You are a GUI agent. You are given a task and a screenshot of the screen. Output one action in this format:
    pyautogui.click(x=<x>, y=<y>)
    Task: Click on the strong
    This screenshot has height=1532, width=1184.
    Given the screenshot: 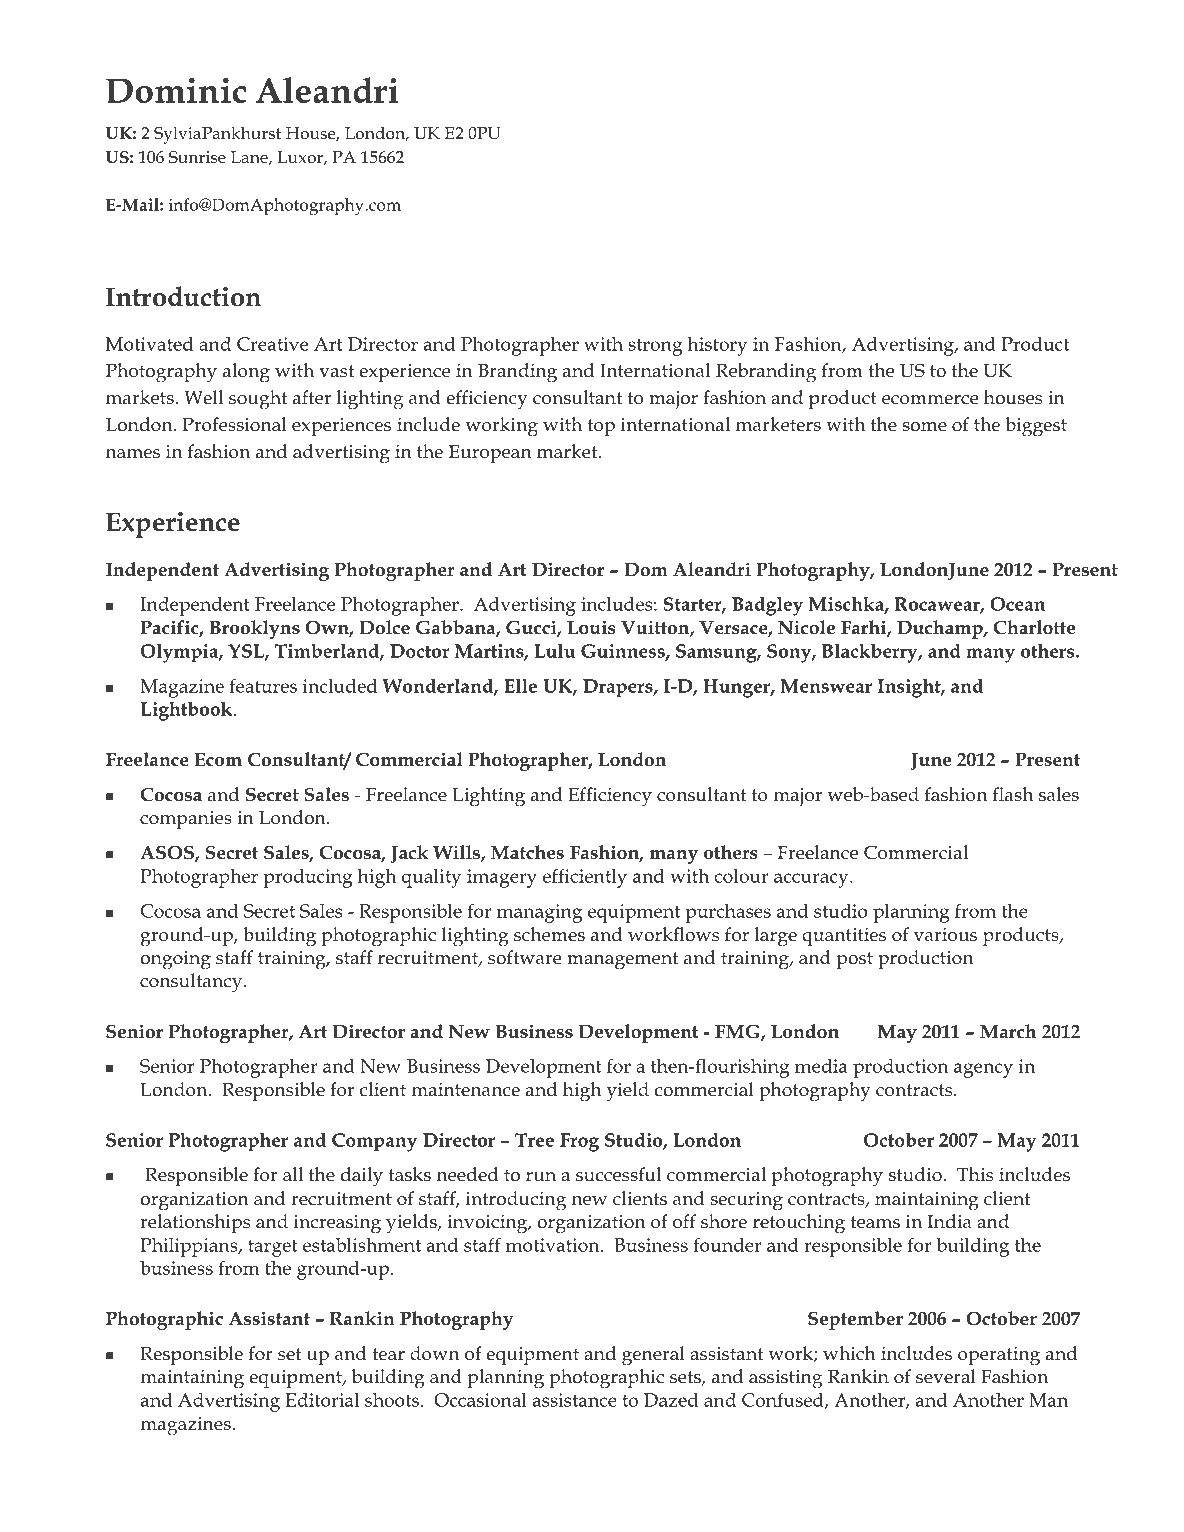 What is the action you would take?
    pyautogui.click(x=655, y=347)
